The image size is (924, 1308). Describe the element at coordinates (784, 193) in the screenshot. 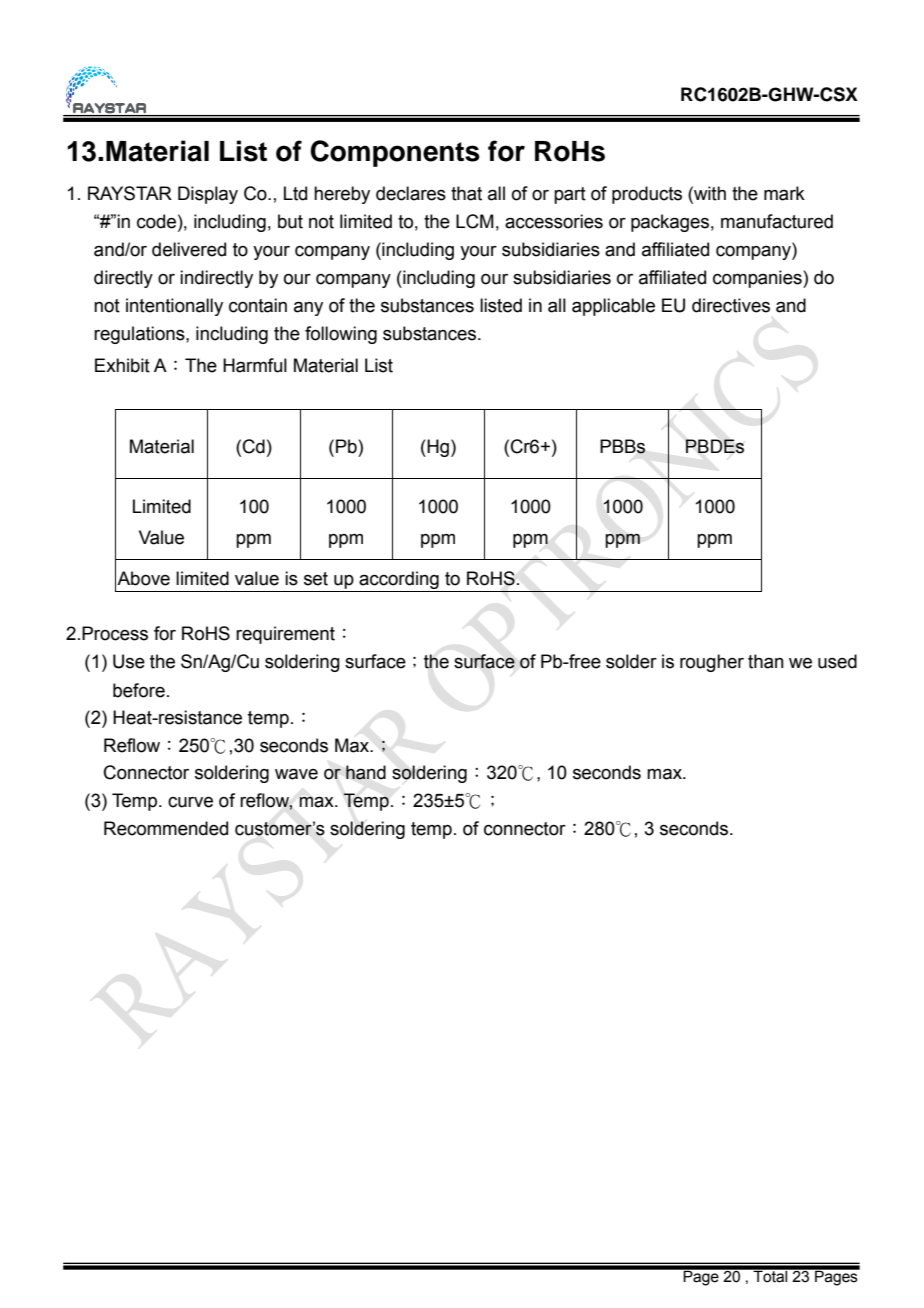

I see `mark` at that location.
